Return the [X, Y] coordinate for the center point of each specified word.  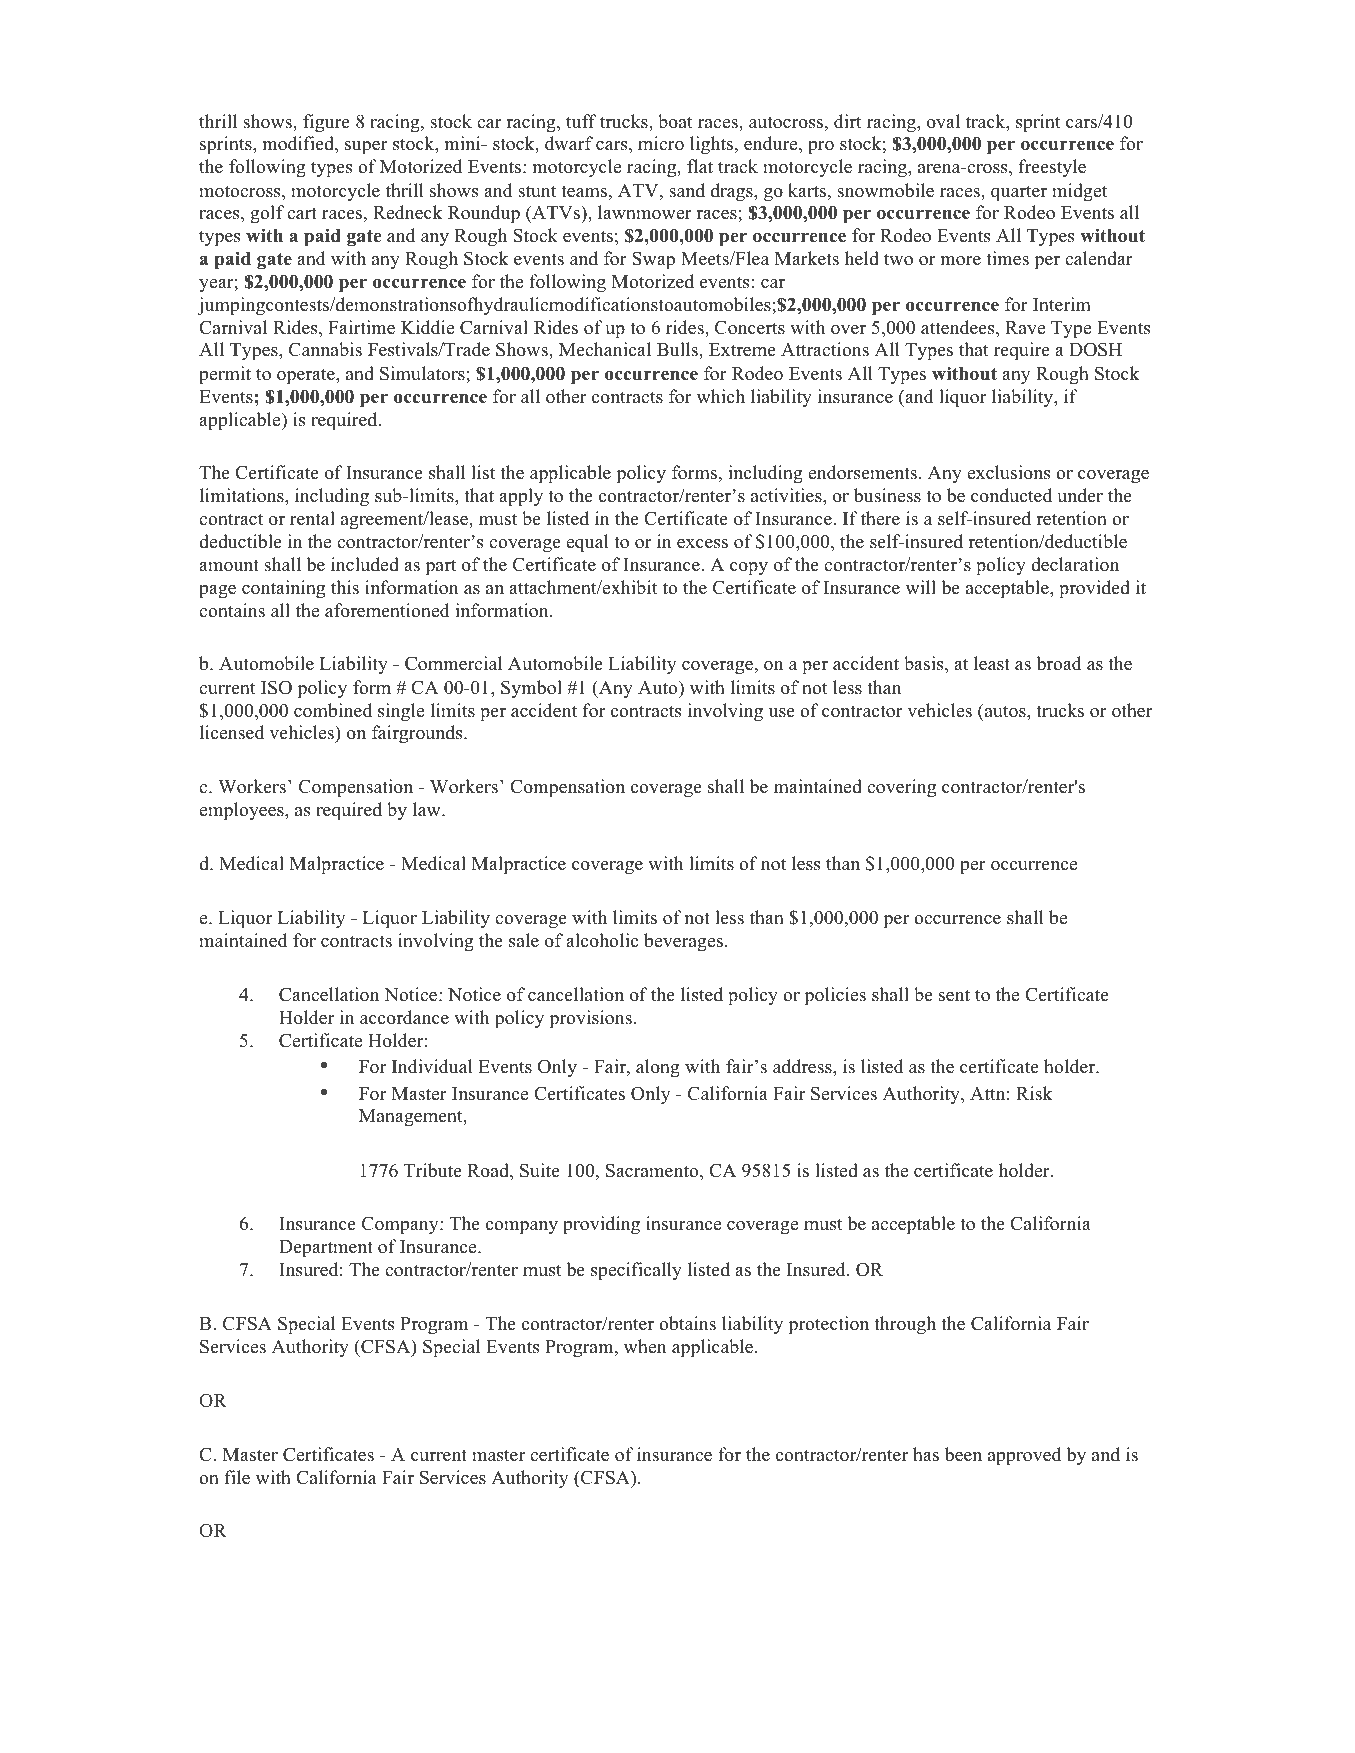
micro [661, 143]
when [645, 1346]
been [963, 1454]
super [366, 148]
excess [702, 544]
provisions [591, 1019]
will [921, 587]
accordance [404, 1017]
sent [954, 995]
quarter [1019, 194]
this [345, 587]
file [237, 1477]
